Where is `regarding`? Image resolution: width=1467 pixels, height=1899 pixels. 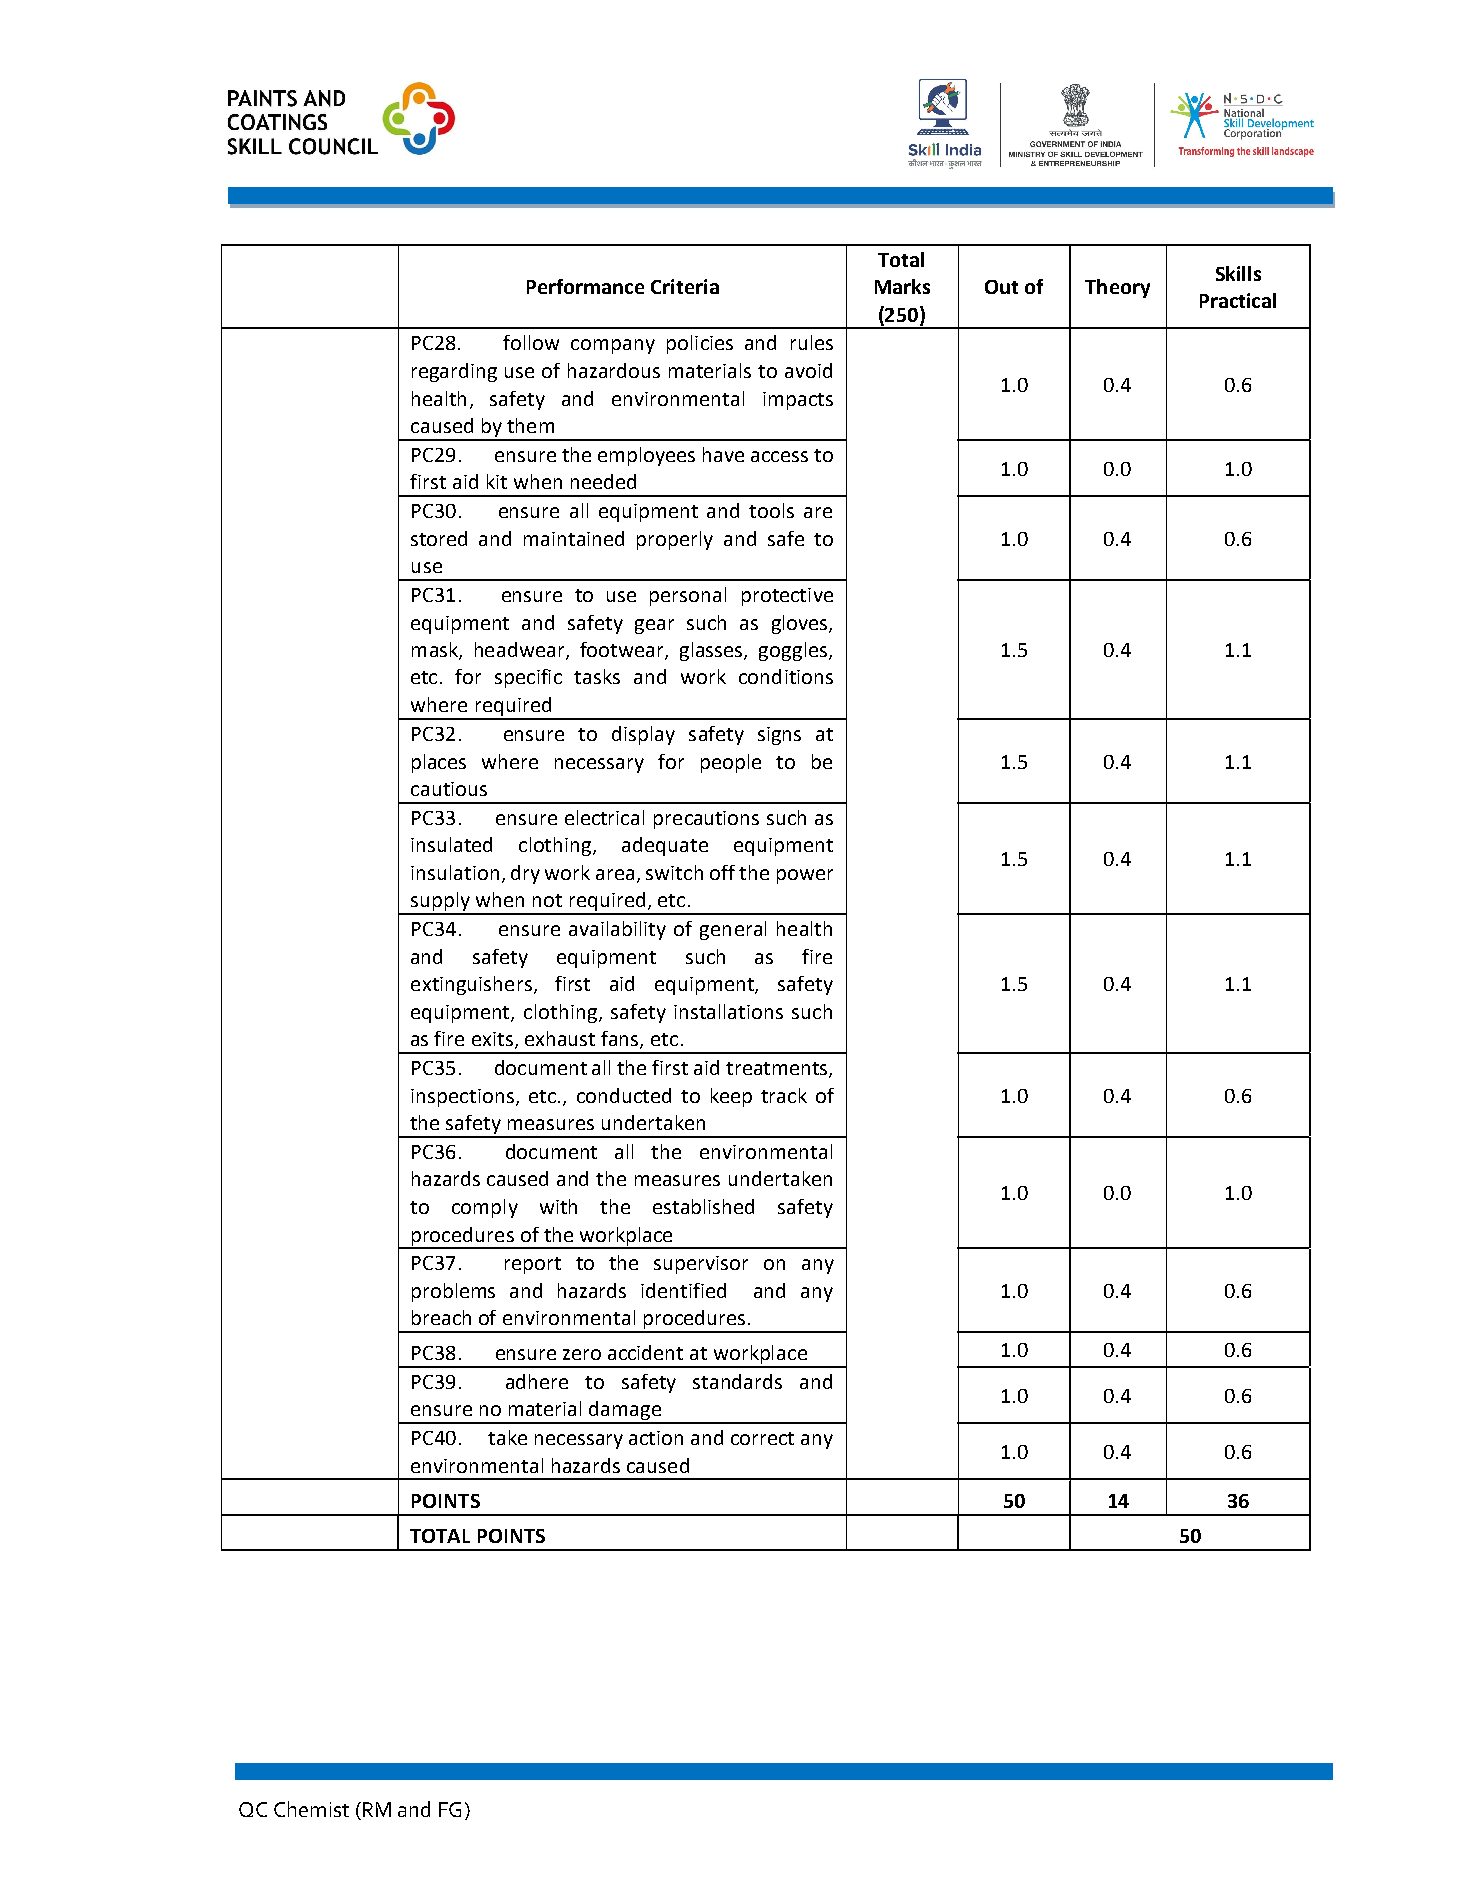
regarding is located at coordinates (454, 372).
